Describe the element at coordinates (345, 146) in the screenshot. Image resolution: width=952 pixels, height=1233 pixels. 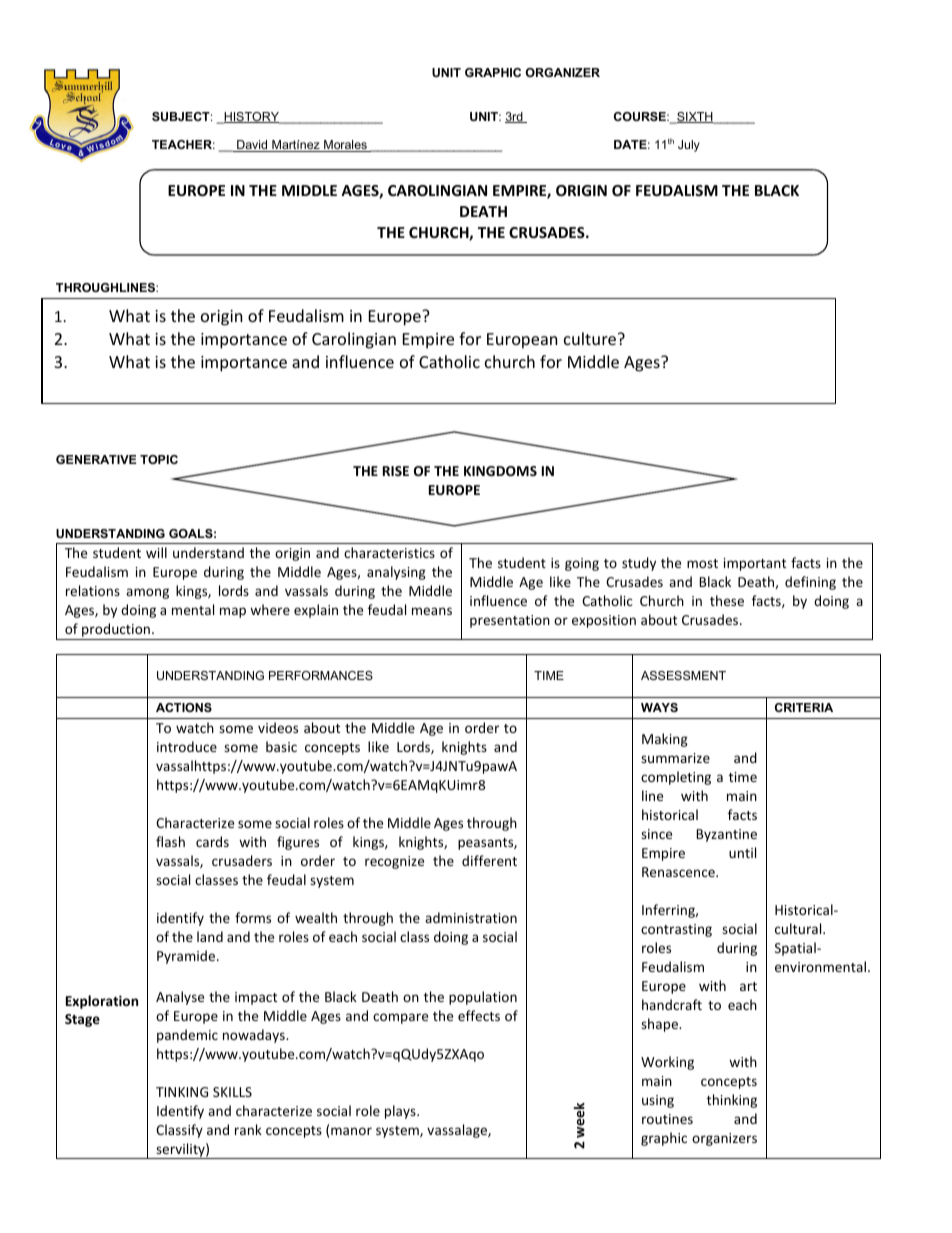
I see `Morales` at that location.
